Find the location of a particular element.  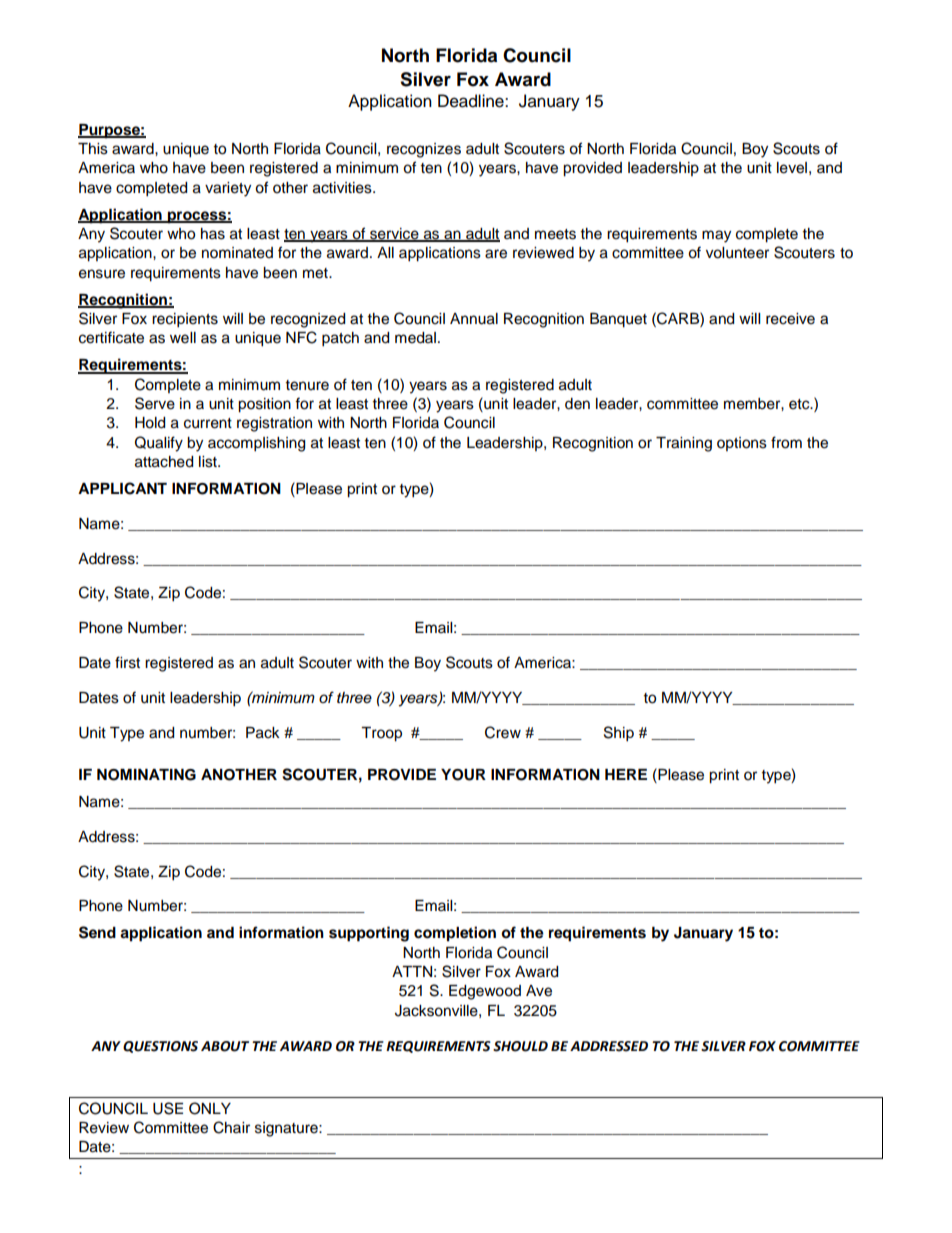

variety is located at coordinates (228, 189).
